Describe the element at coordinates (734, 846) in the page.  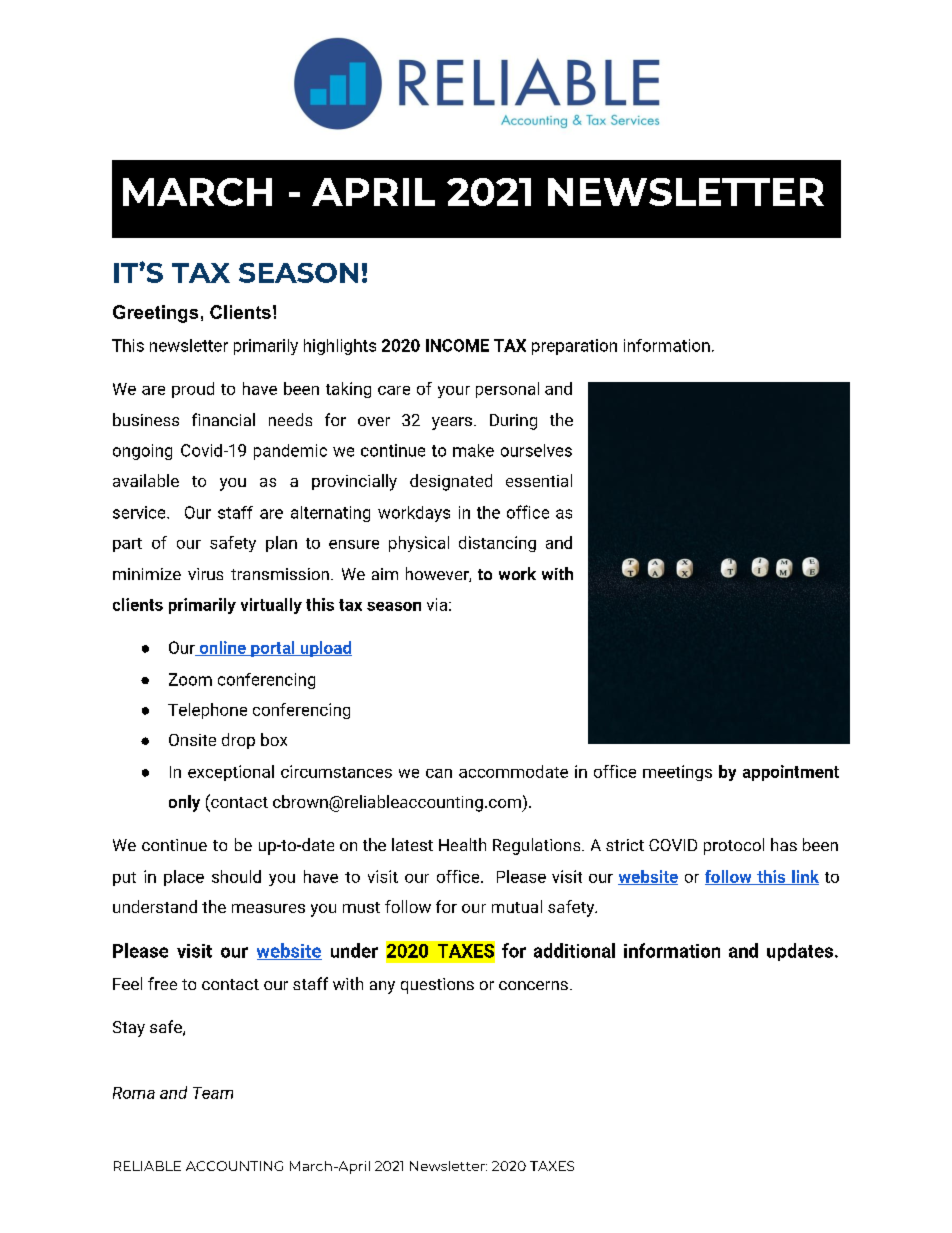
I see `protocol` at that location.
